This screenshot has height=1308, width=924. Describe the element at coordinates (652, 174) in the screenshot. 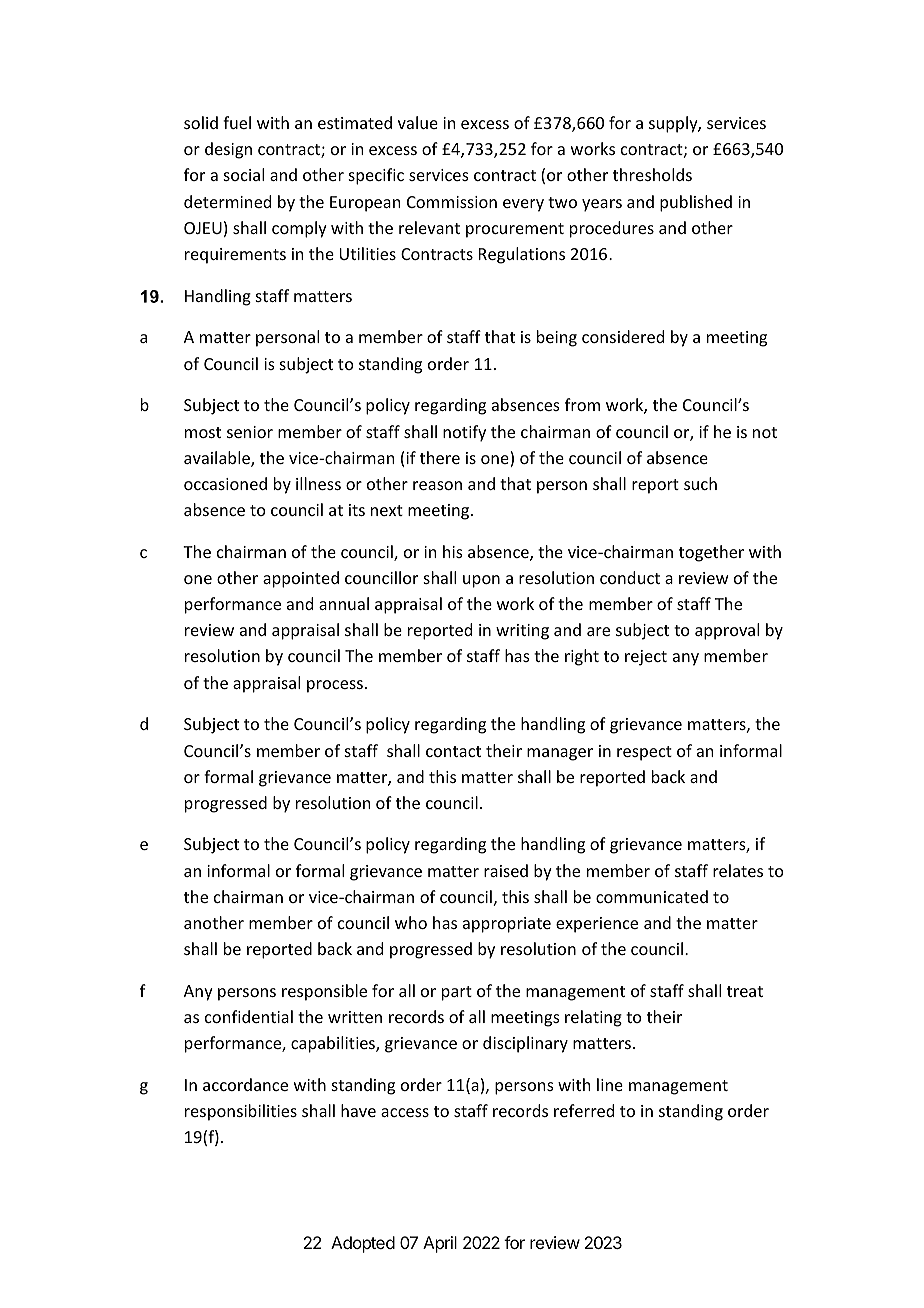

I see `thresholds` at that location.
